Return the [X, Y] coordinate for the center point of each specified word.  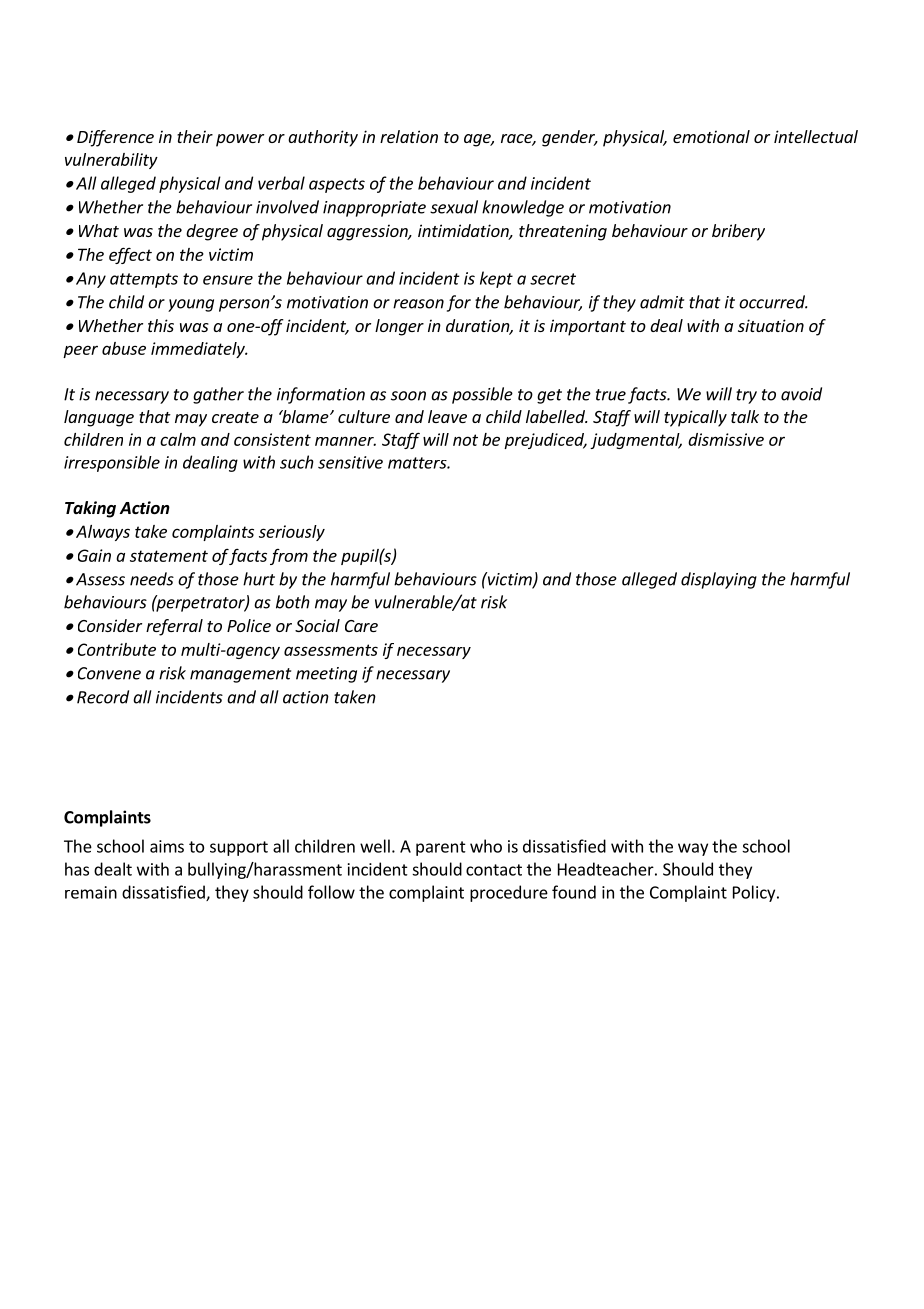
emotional [711, 136]
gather [218, 395]
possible [482, 395]
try [746, 396]
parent [441, 848]
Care [361, 626]
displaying [719, 580]
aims [167, 846]
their [195, 136]
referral [174, 627]
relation [409, 136]
